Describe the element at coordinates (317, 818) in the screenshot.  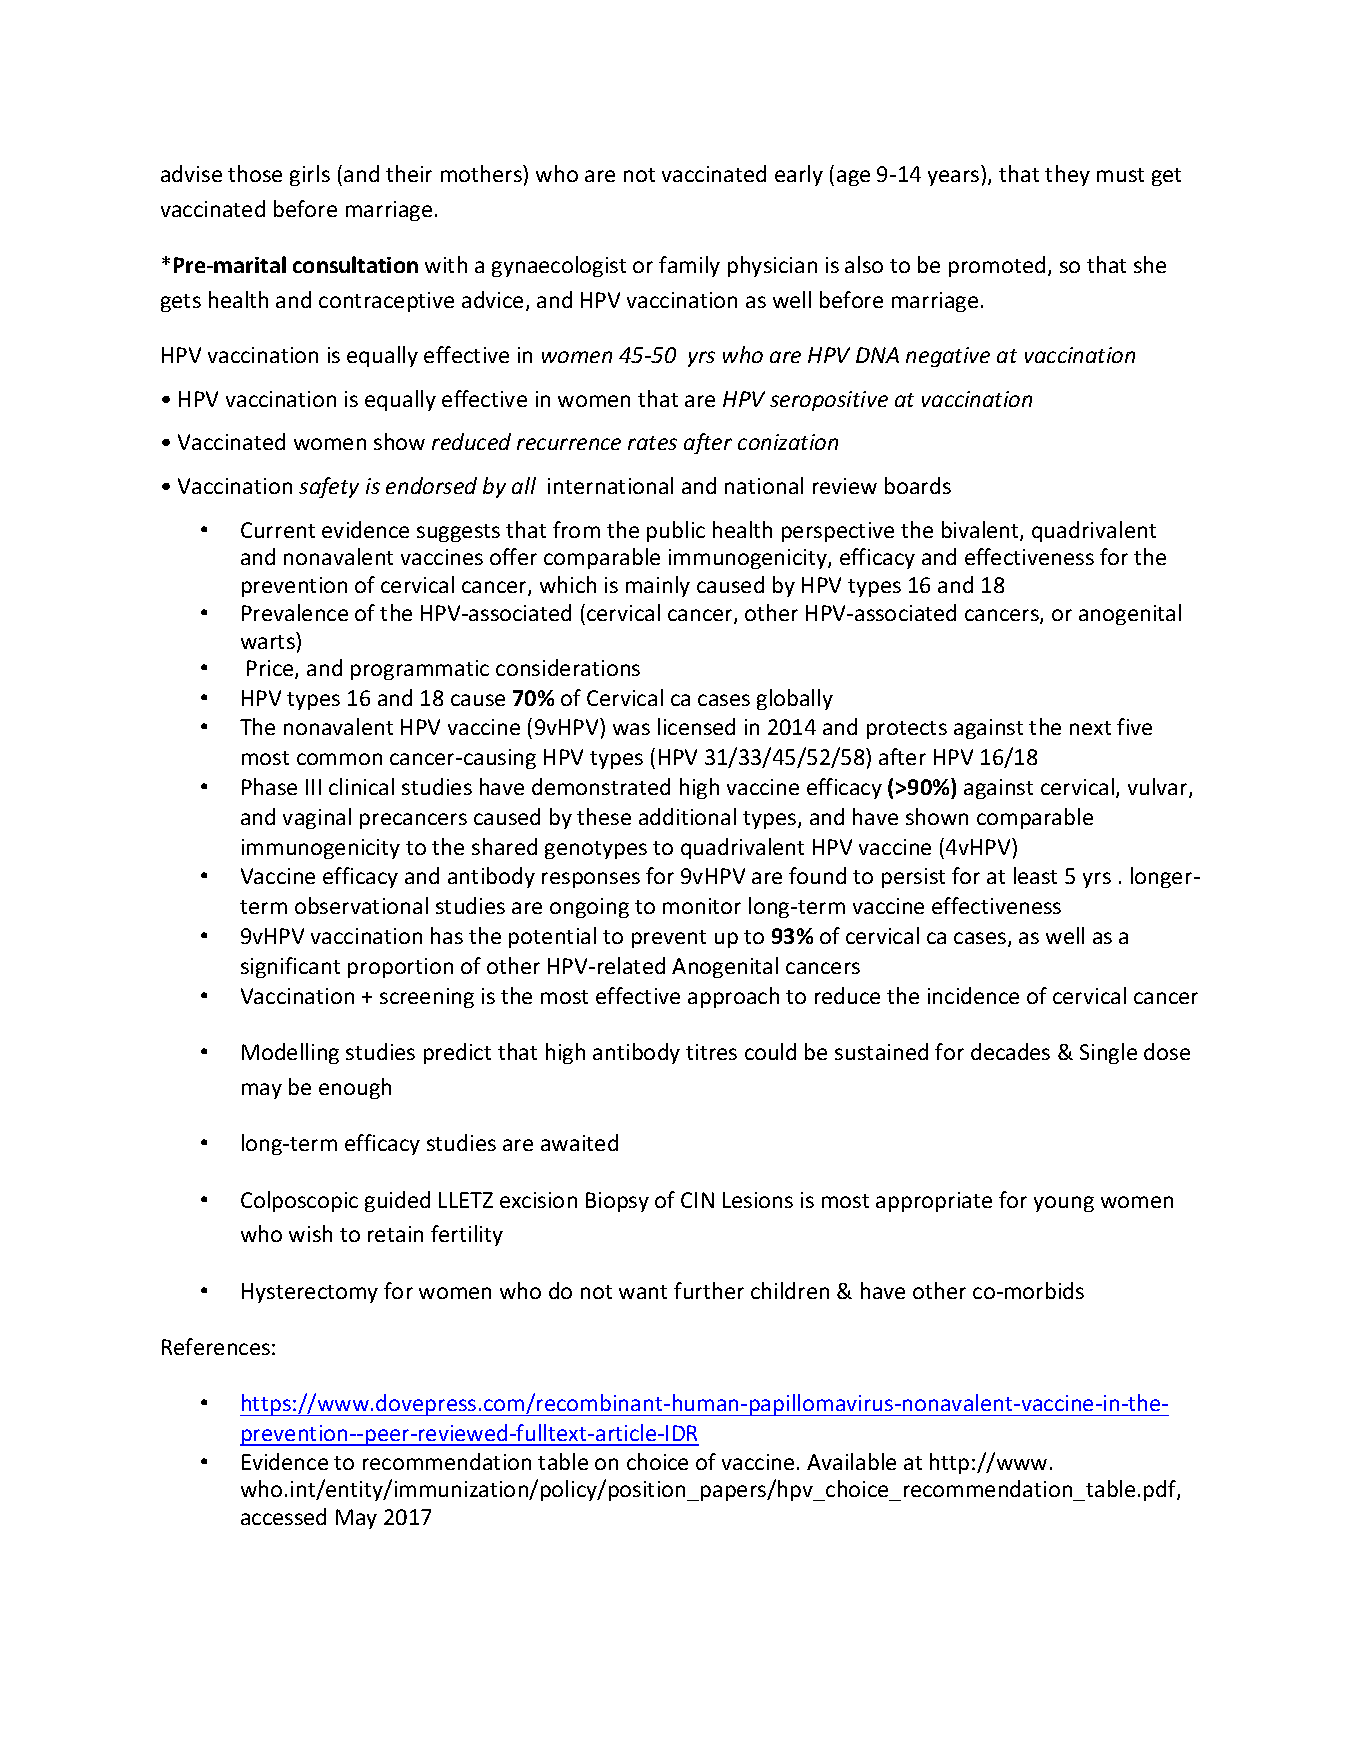
I see `vaginal` at that location.
